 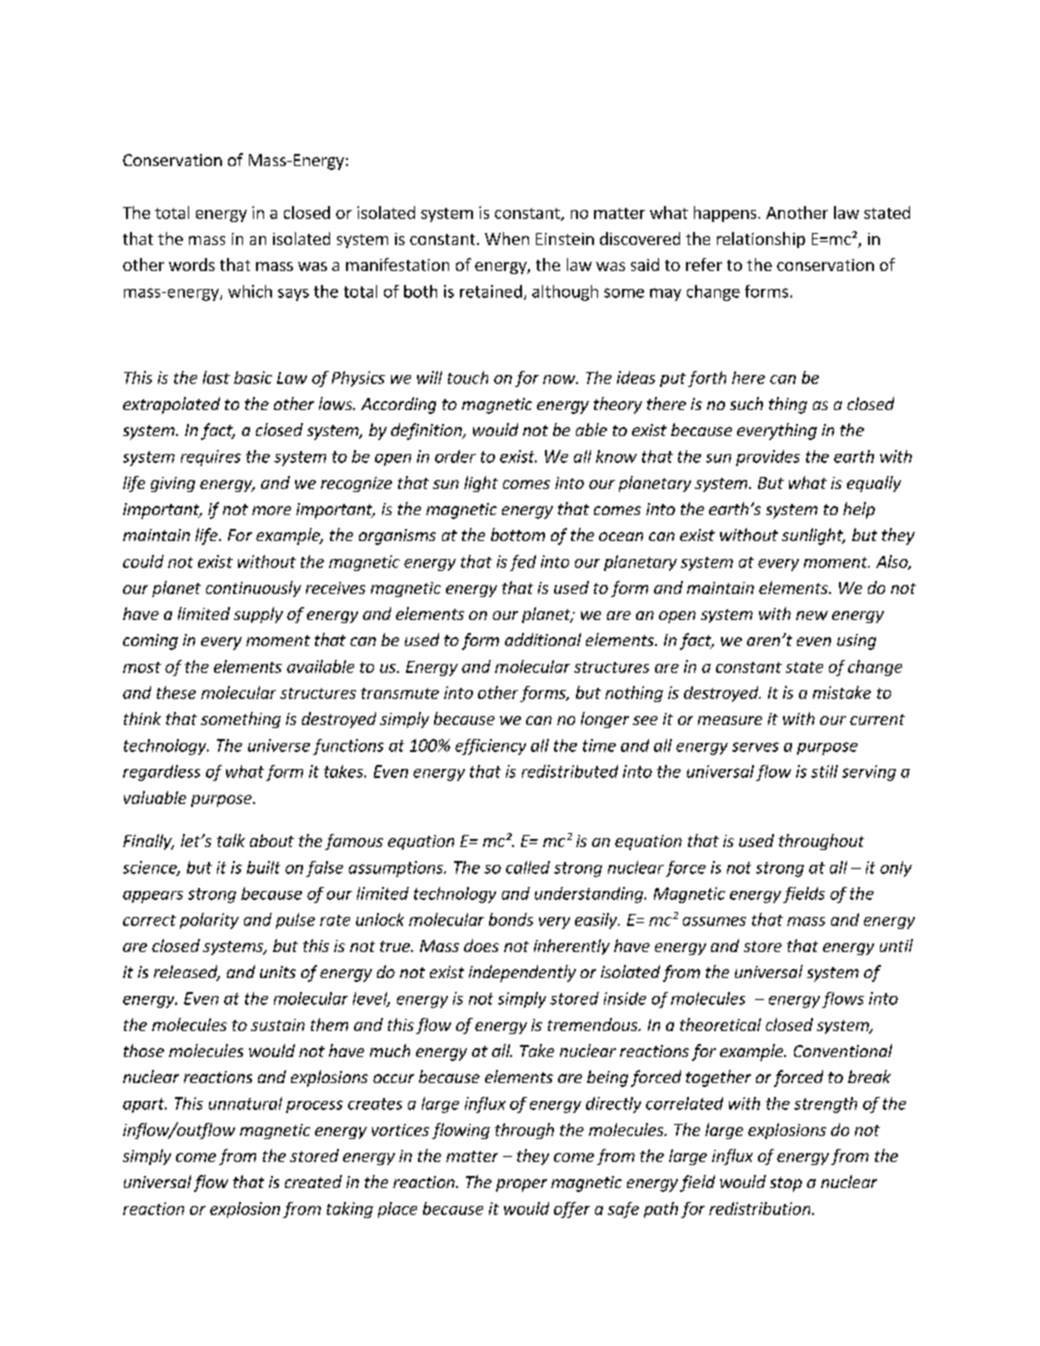 I want to click on When, so click(x=507, y=238).
